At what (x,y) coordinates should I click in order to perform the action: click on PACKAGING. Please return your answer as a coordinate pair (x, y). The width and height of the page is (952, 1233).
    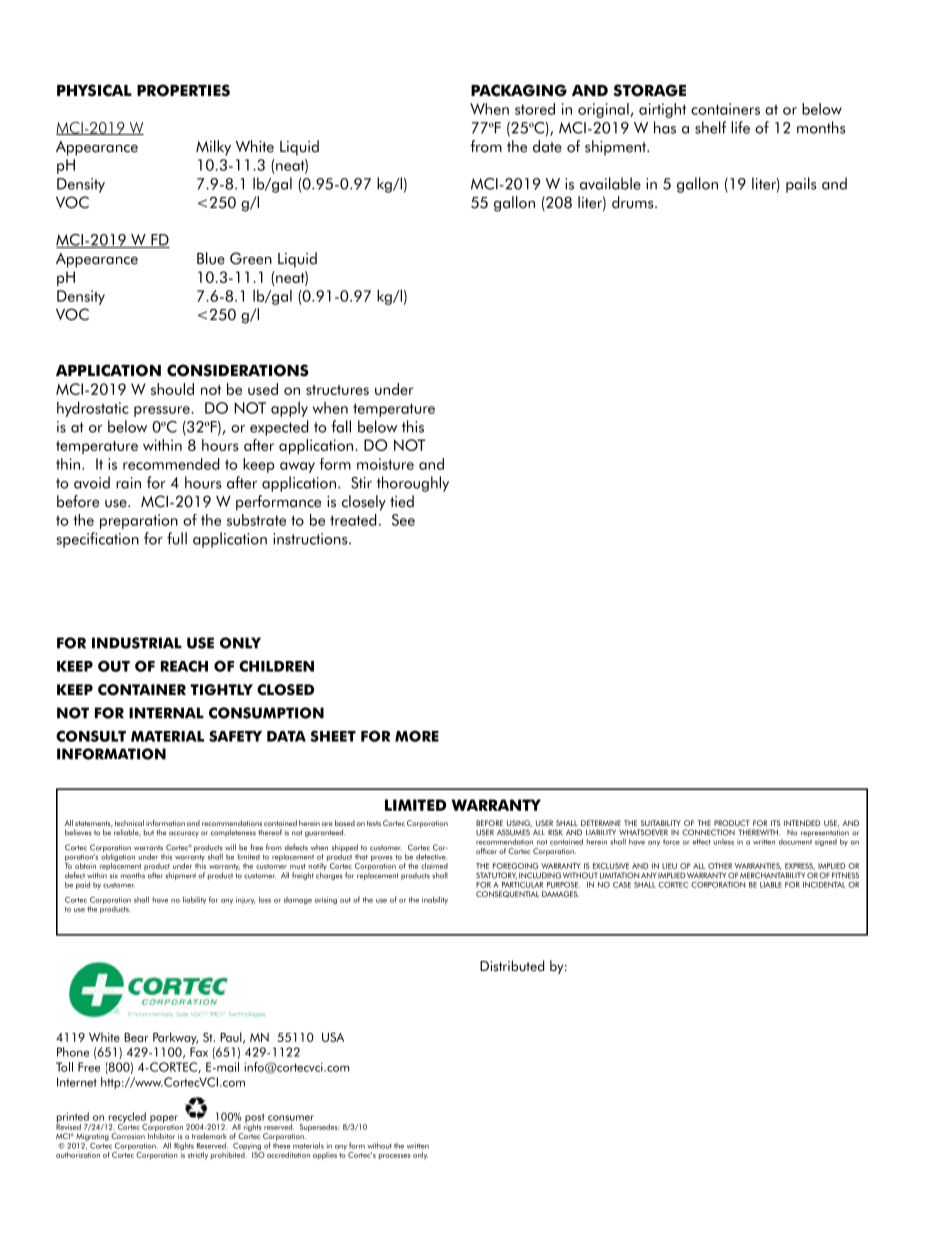
    Looking at the image, I should click on (519, 90).
